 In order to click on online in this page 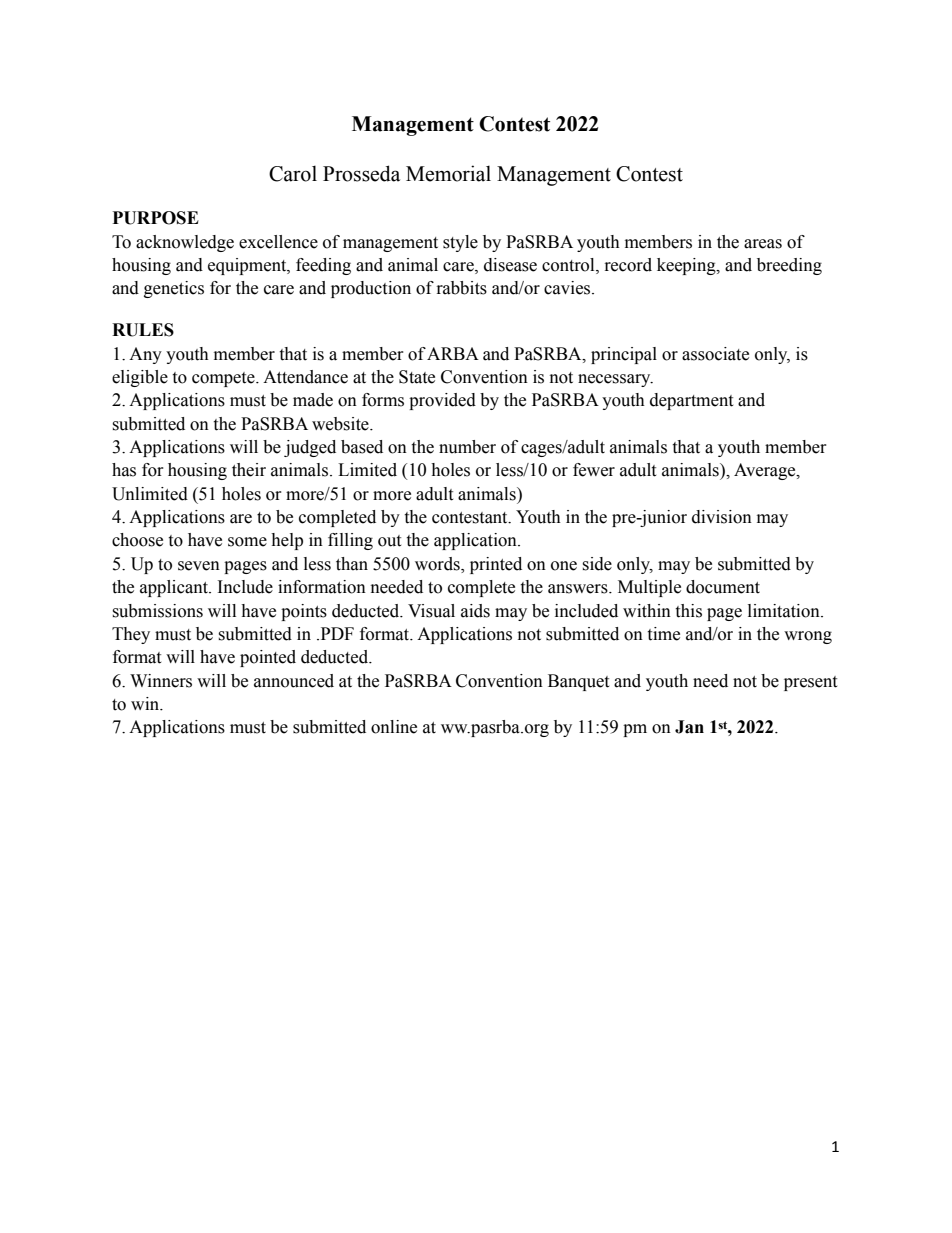, I will do `click(394, 727)`.
